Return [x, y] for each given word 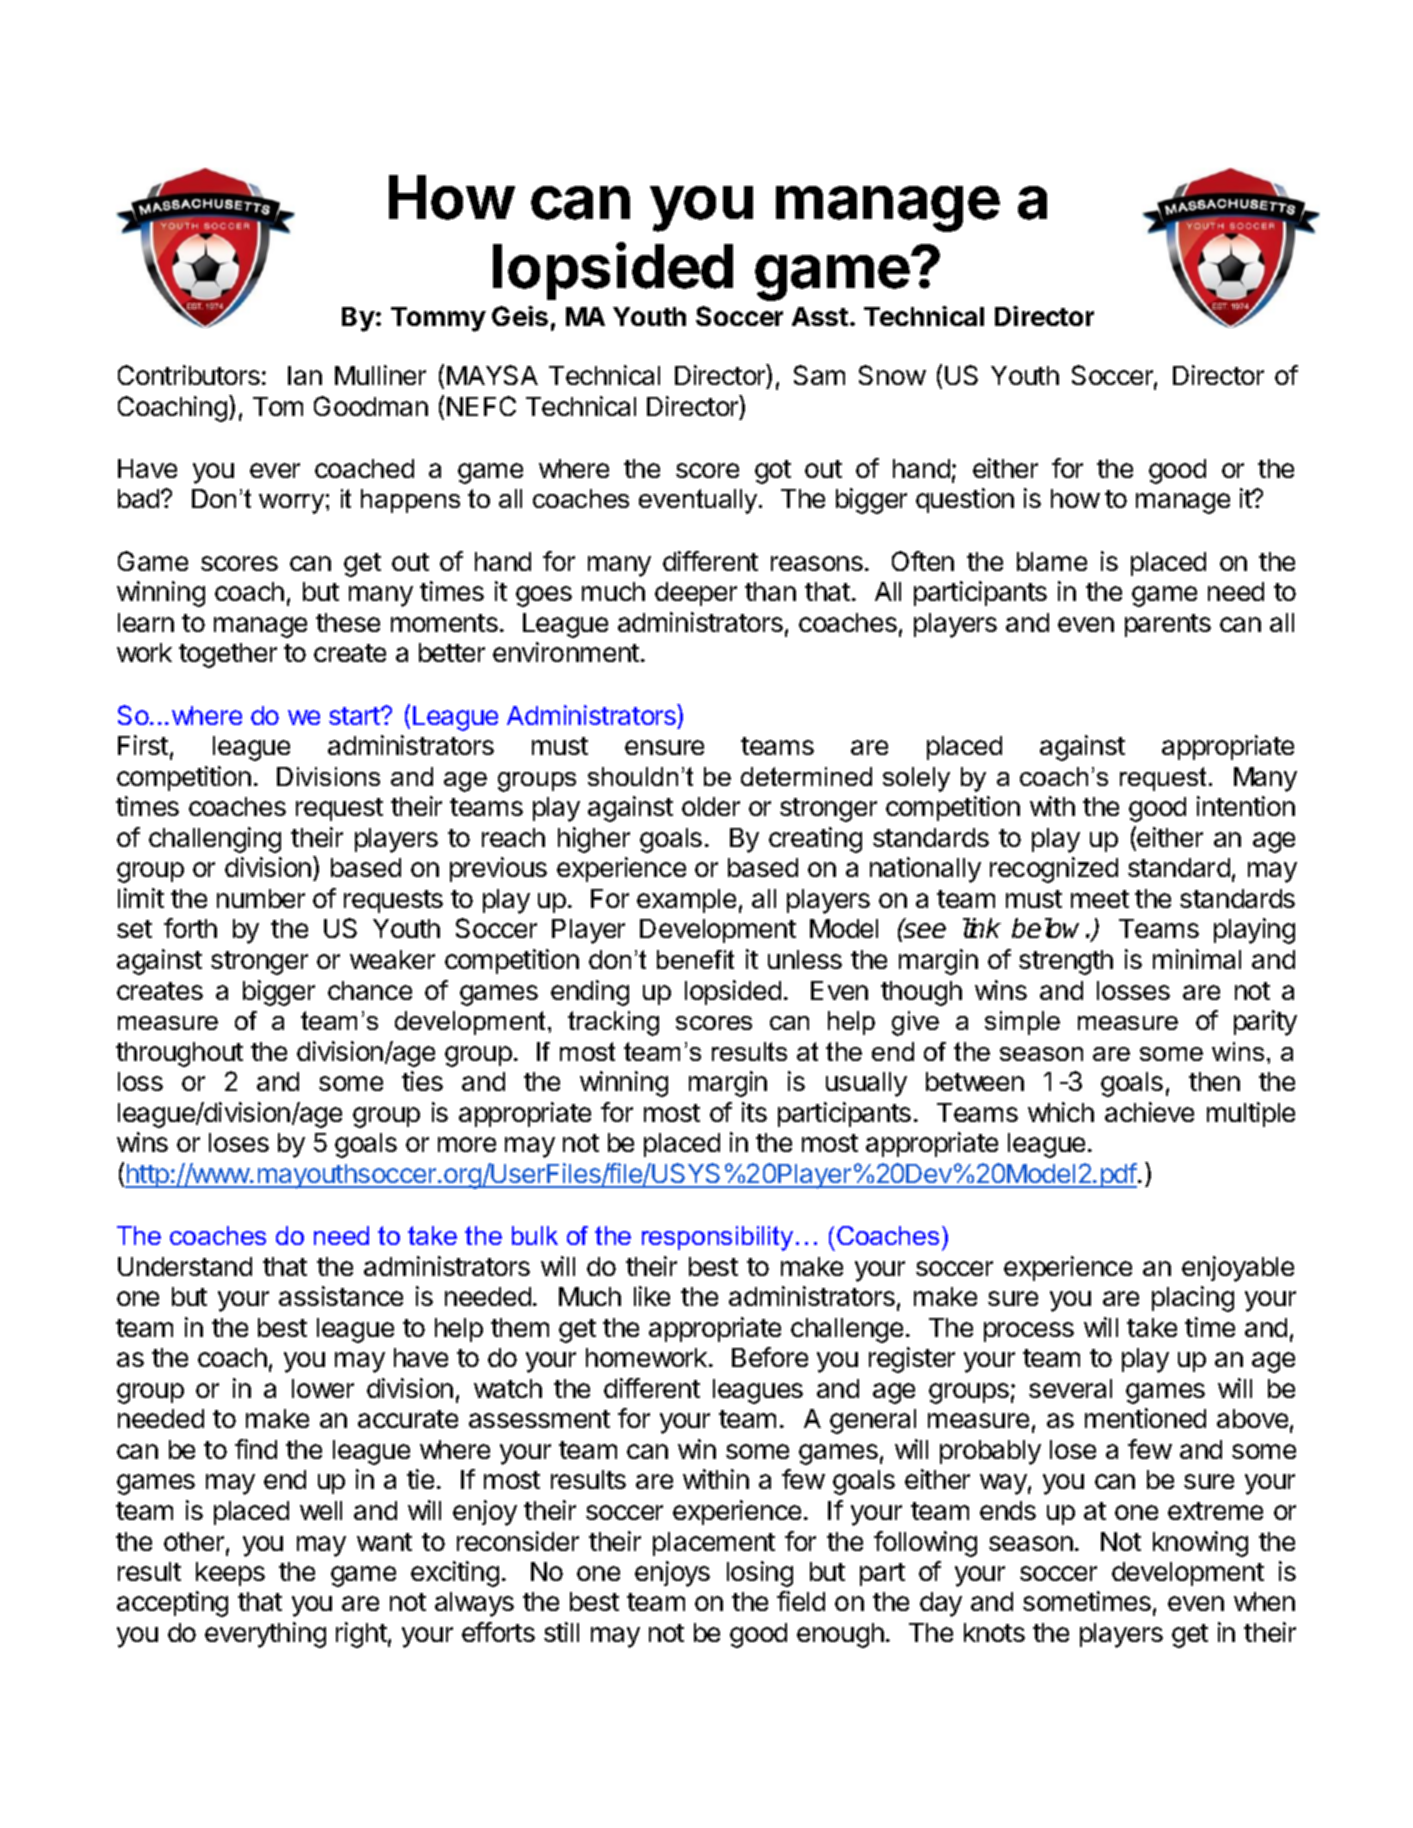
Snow [892, 375]
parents [1168, 625]
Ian [305, 375]
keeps [230, 1574]
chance [370, 990]
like [652, 1296]
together [228, 655]
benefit [695, 959]
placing [1193, 1299]
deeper [696, 594]
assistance [341, 1296]
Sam [819, 375]
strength [1066, 962]
